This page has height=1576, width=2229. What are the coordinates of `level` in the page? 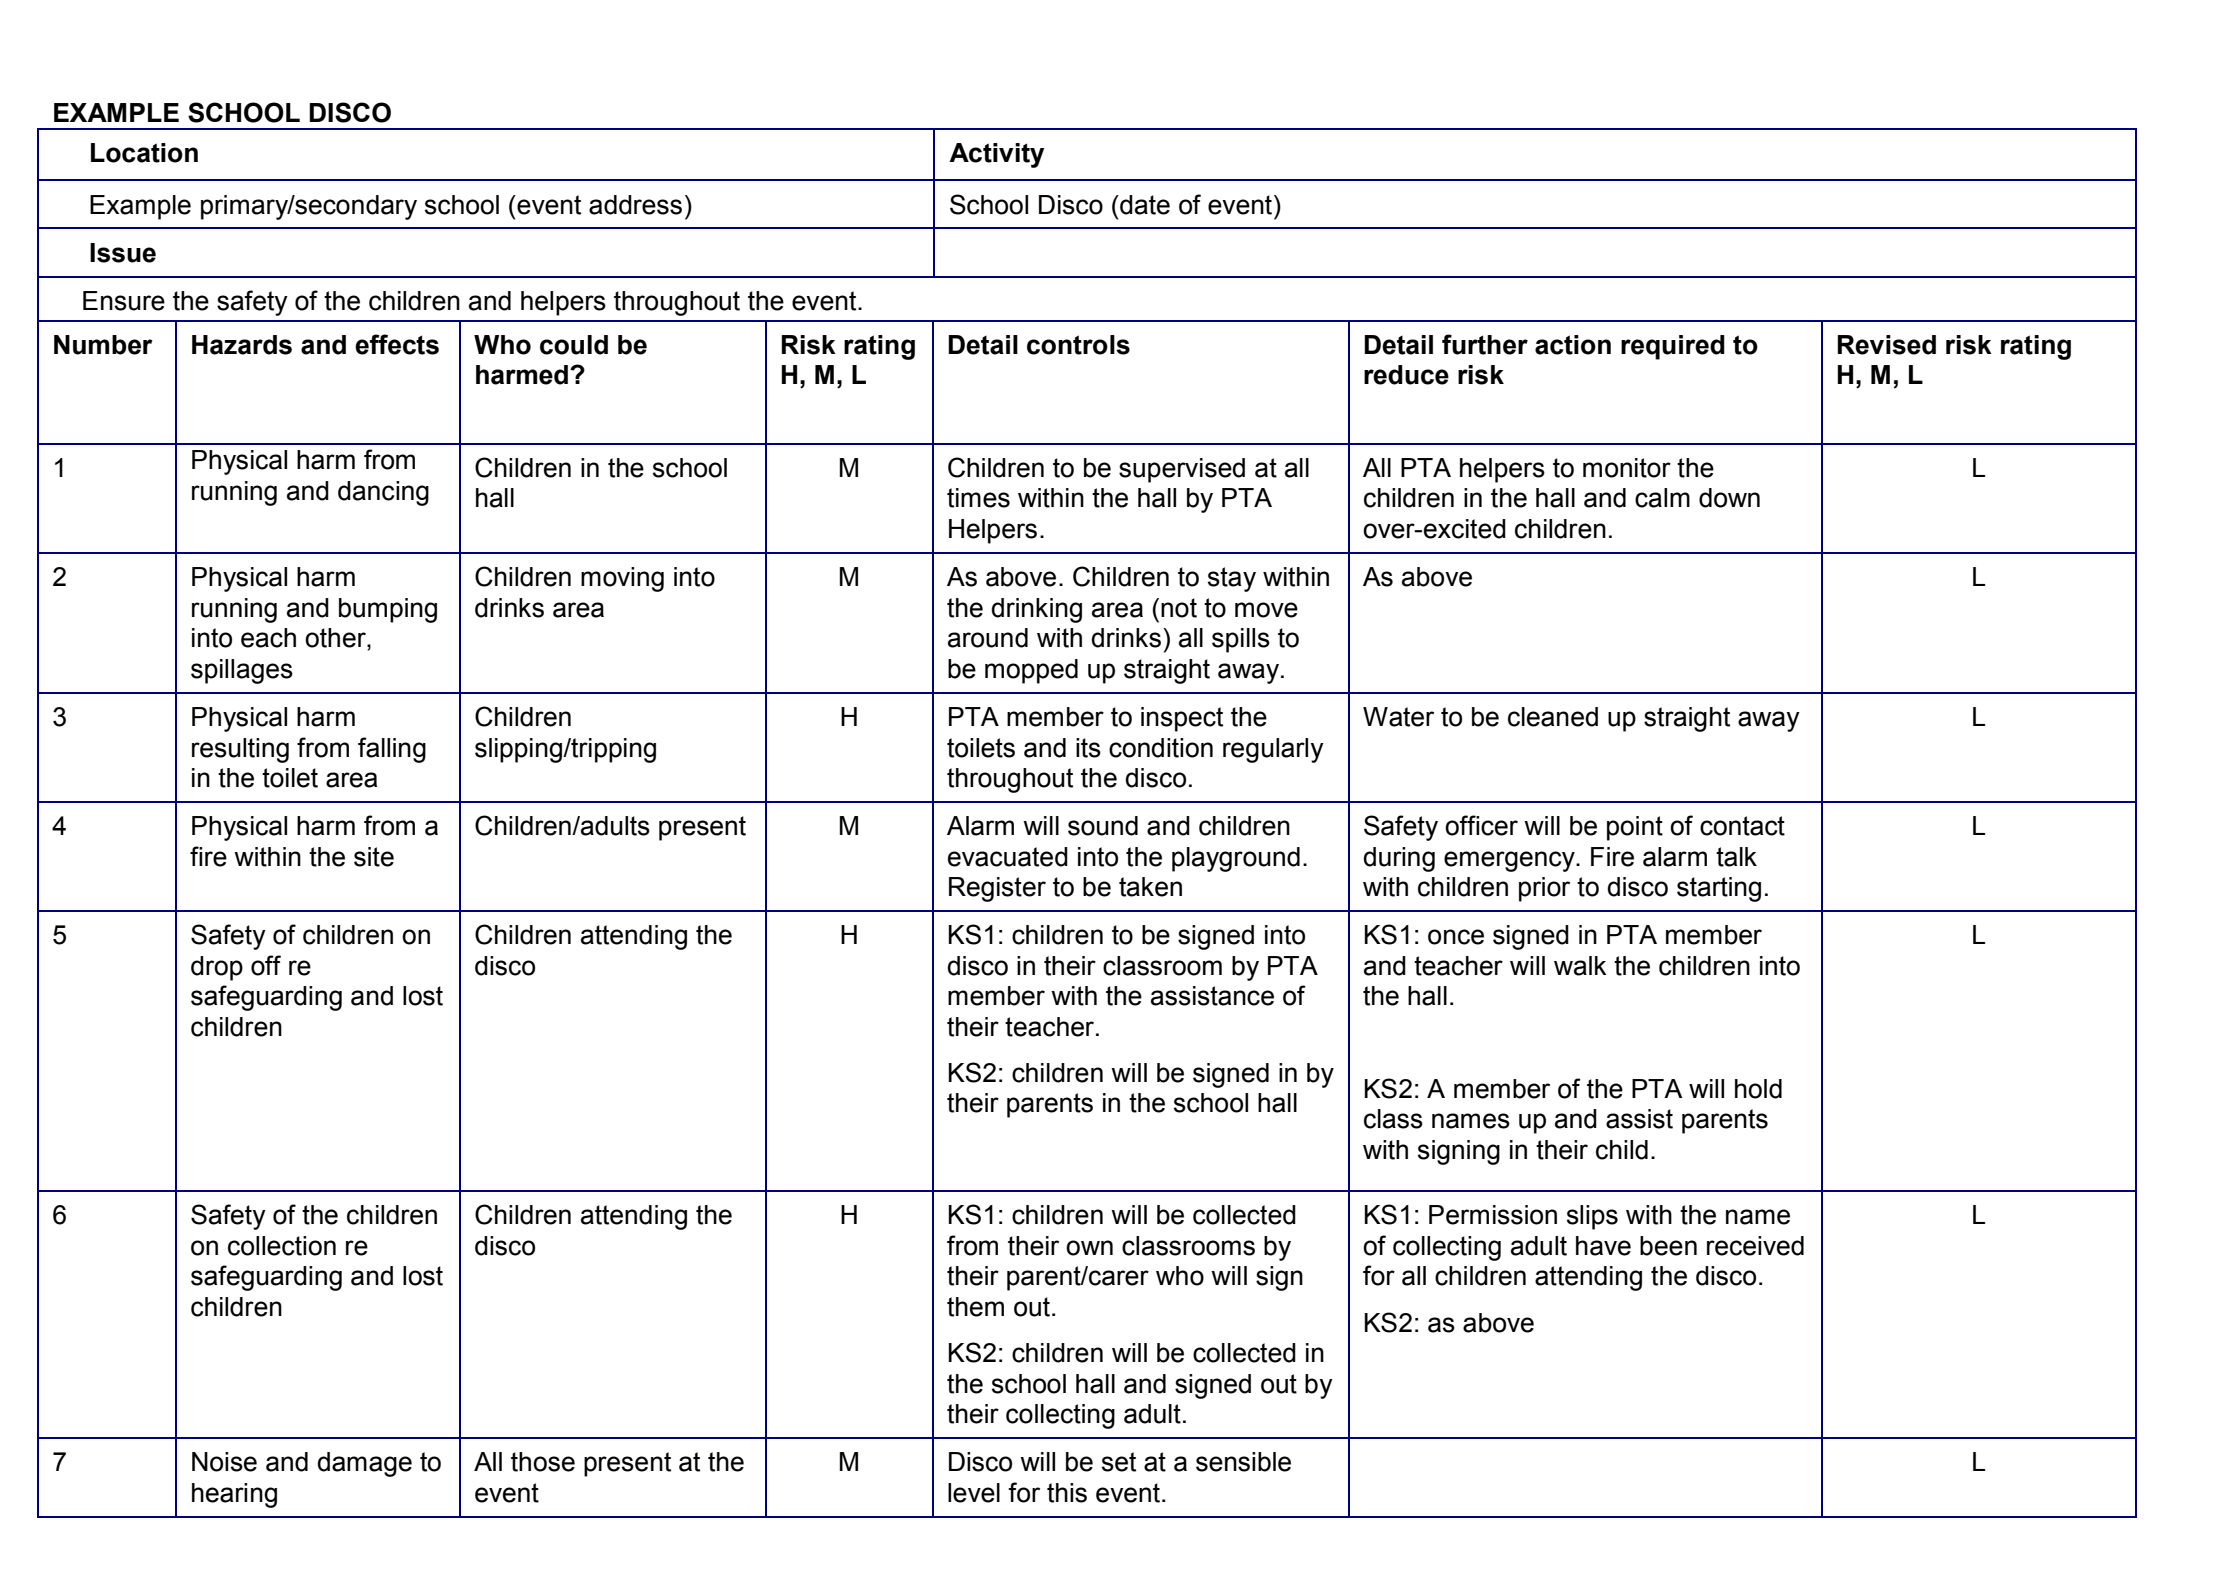 It's located at (974, 1493).
